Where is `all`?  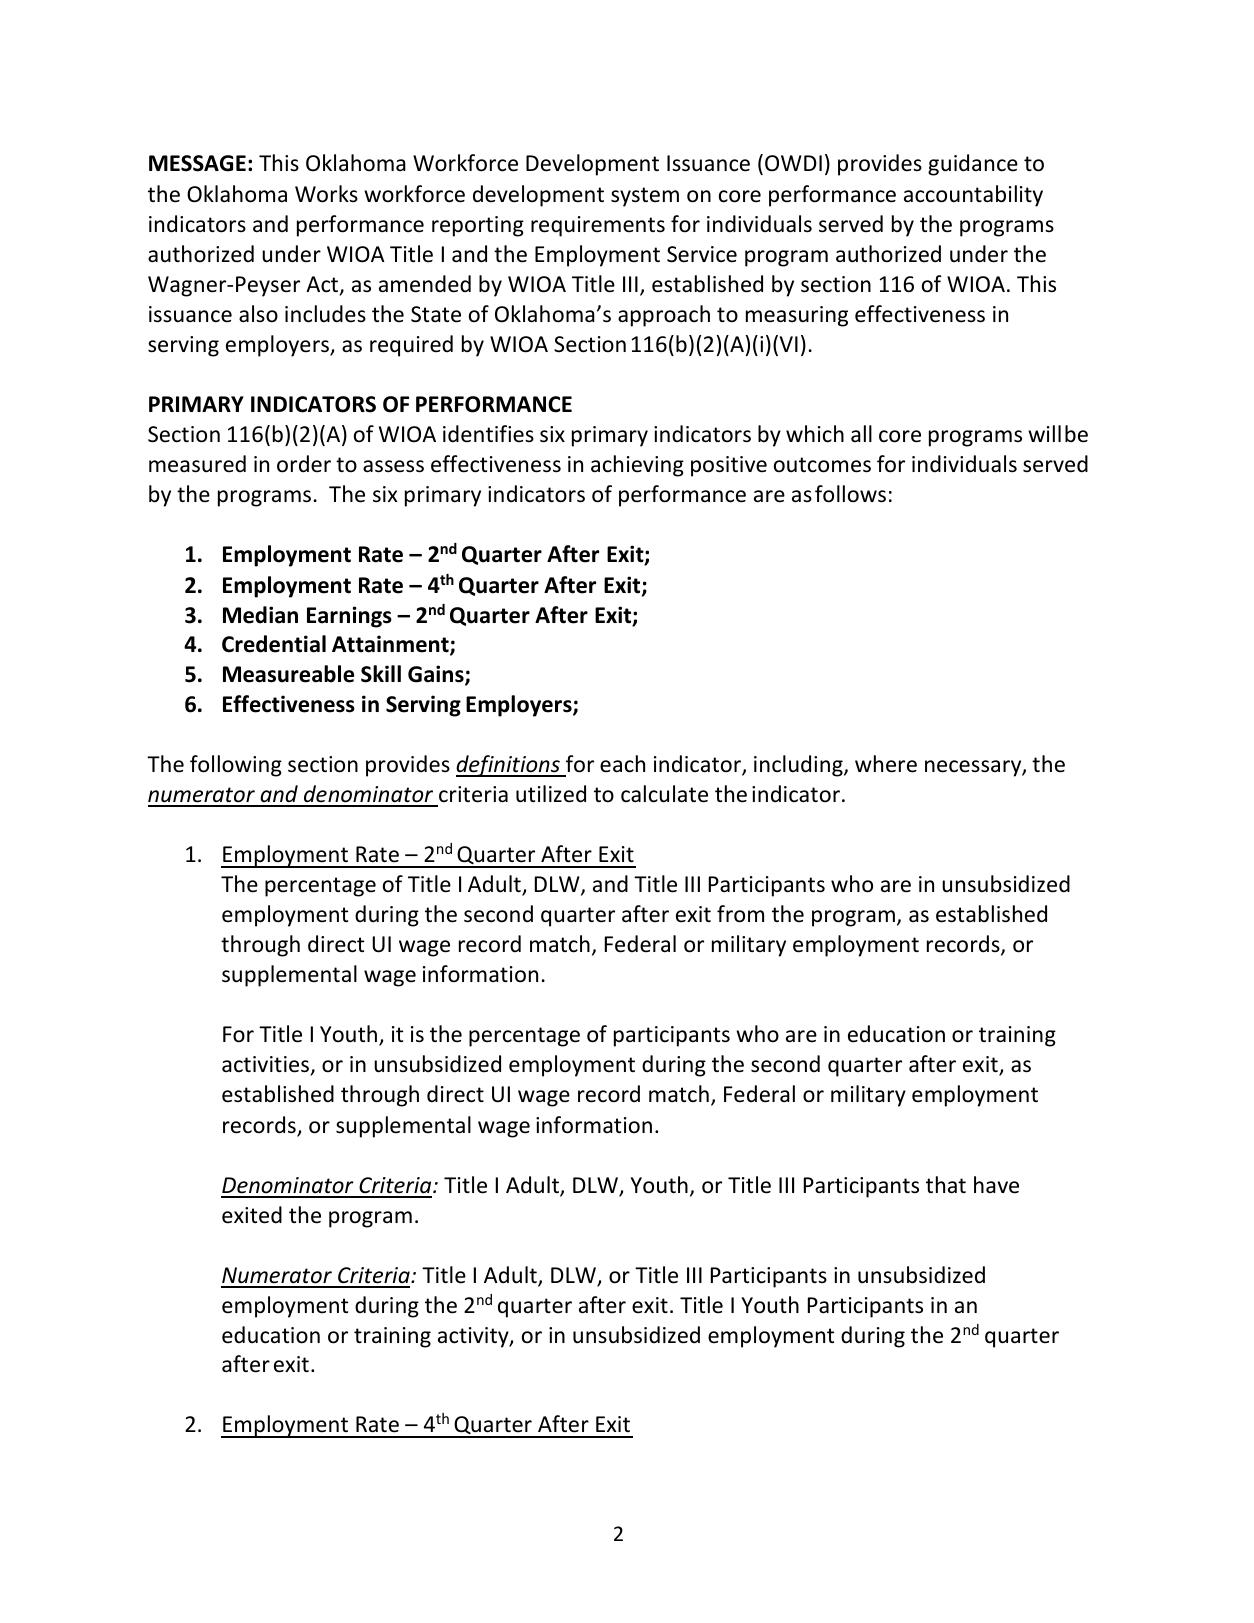
all is located at coordinates (861, 433).
